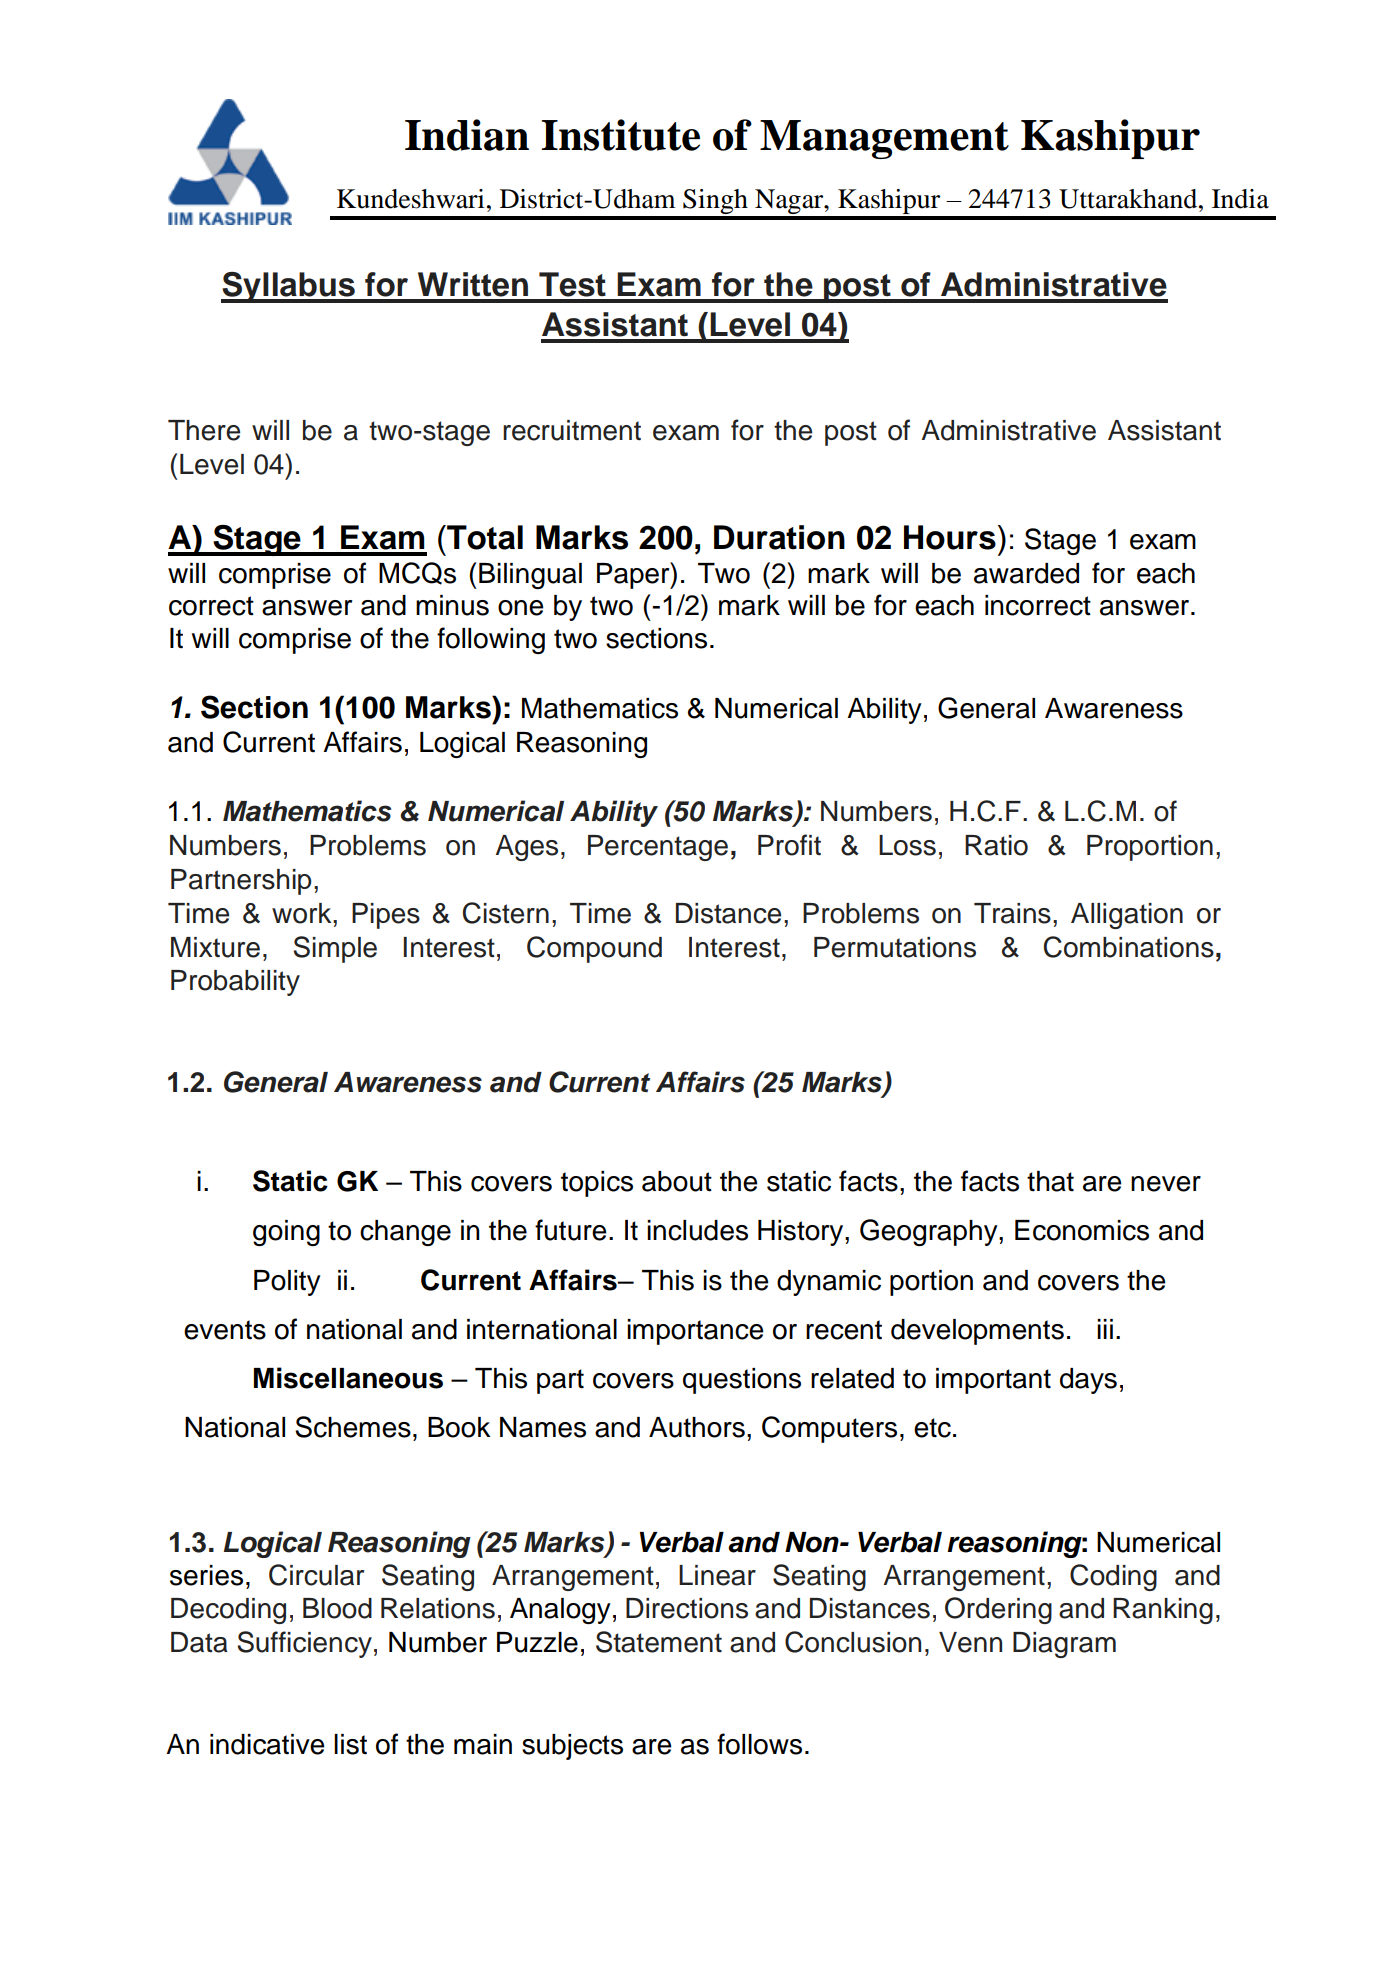  What do you see at coordinates (1026, 573) in the screenshot?
I see `awarded` at bounding box center [1026, 573].
